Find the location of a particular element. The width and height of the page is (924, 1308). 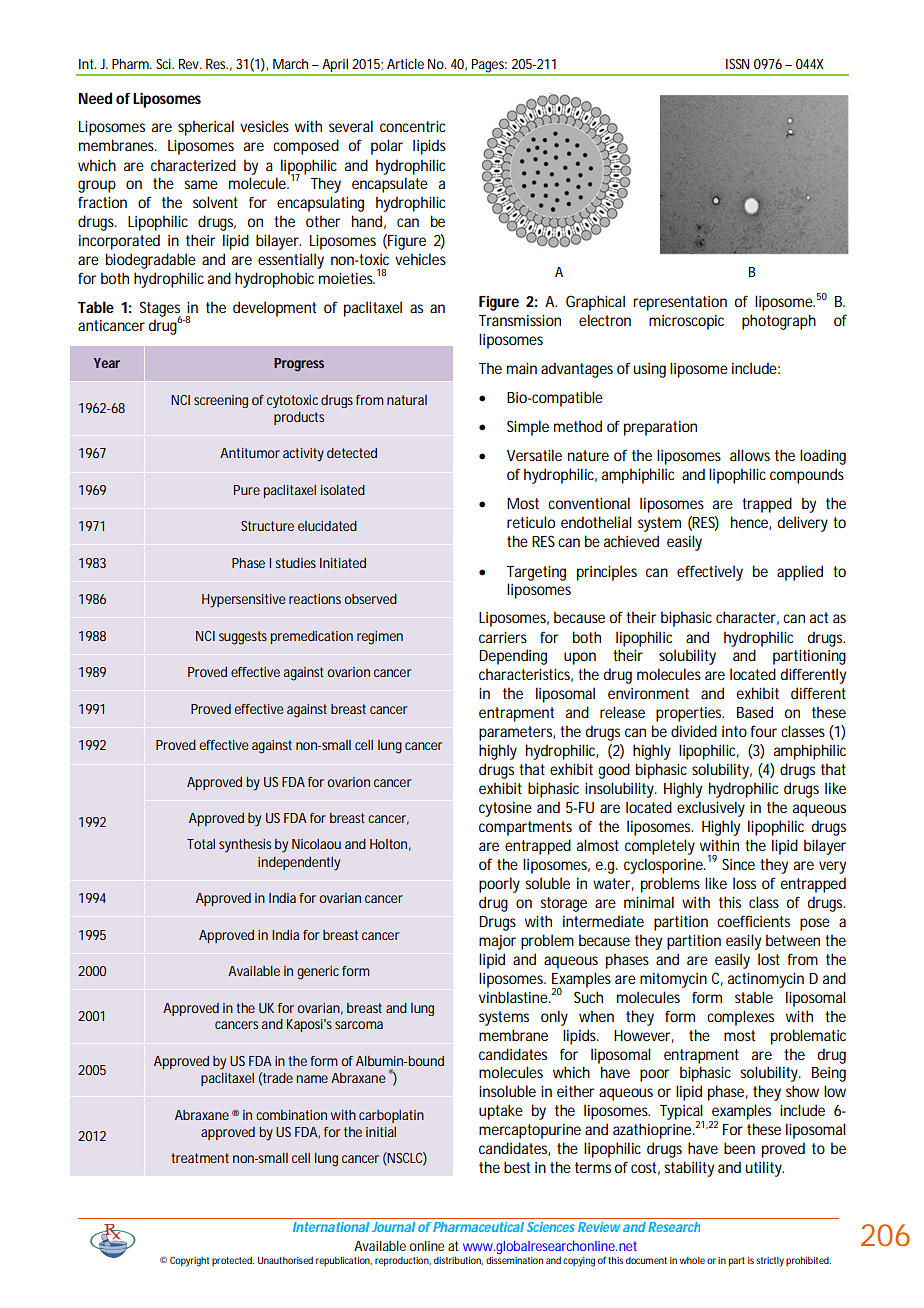

spherical is located at coordinates (206, 128).
